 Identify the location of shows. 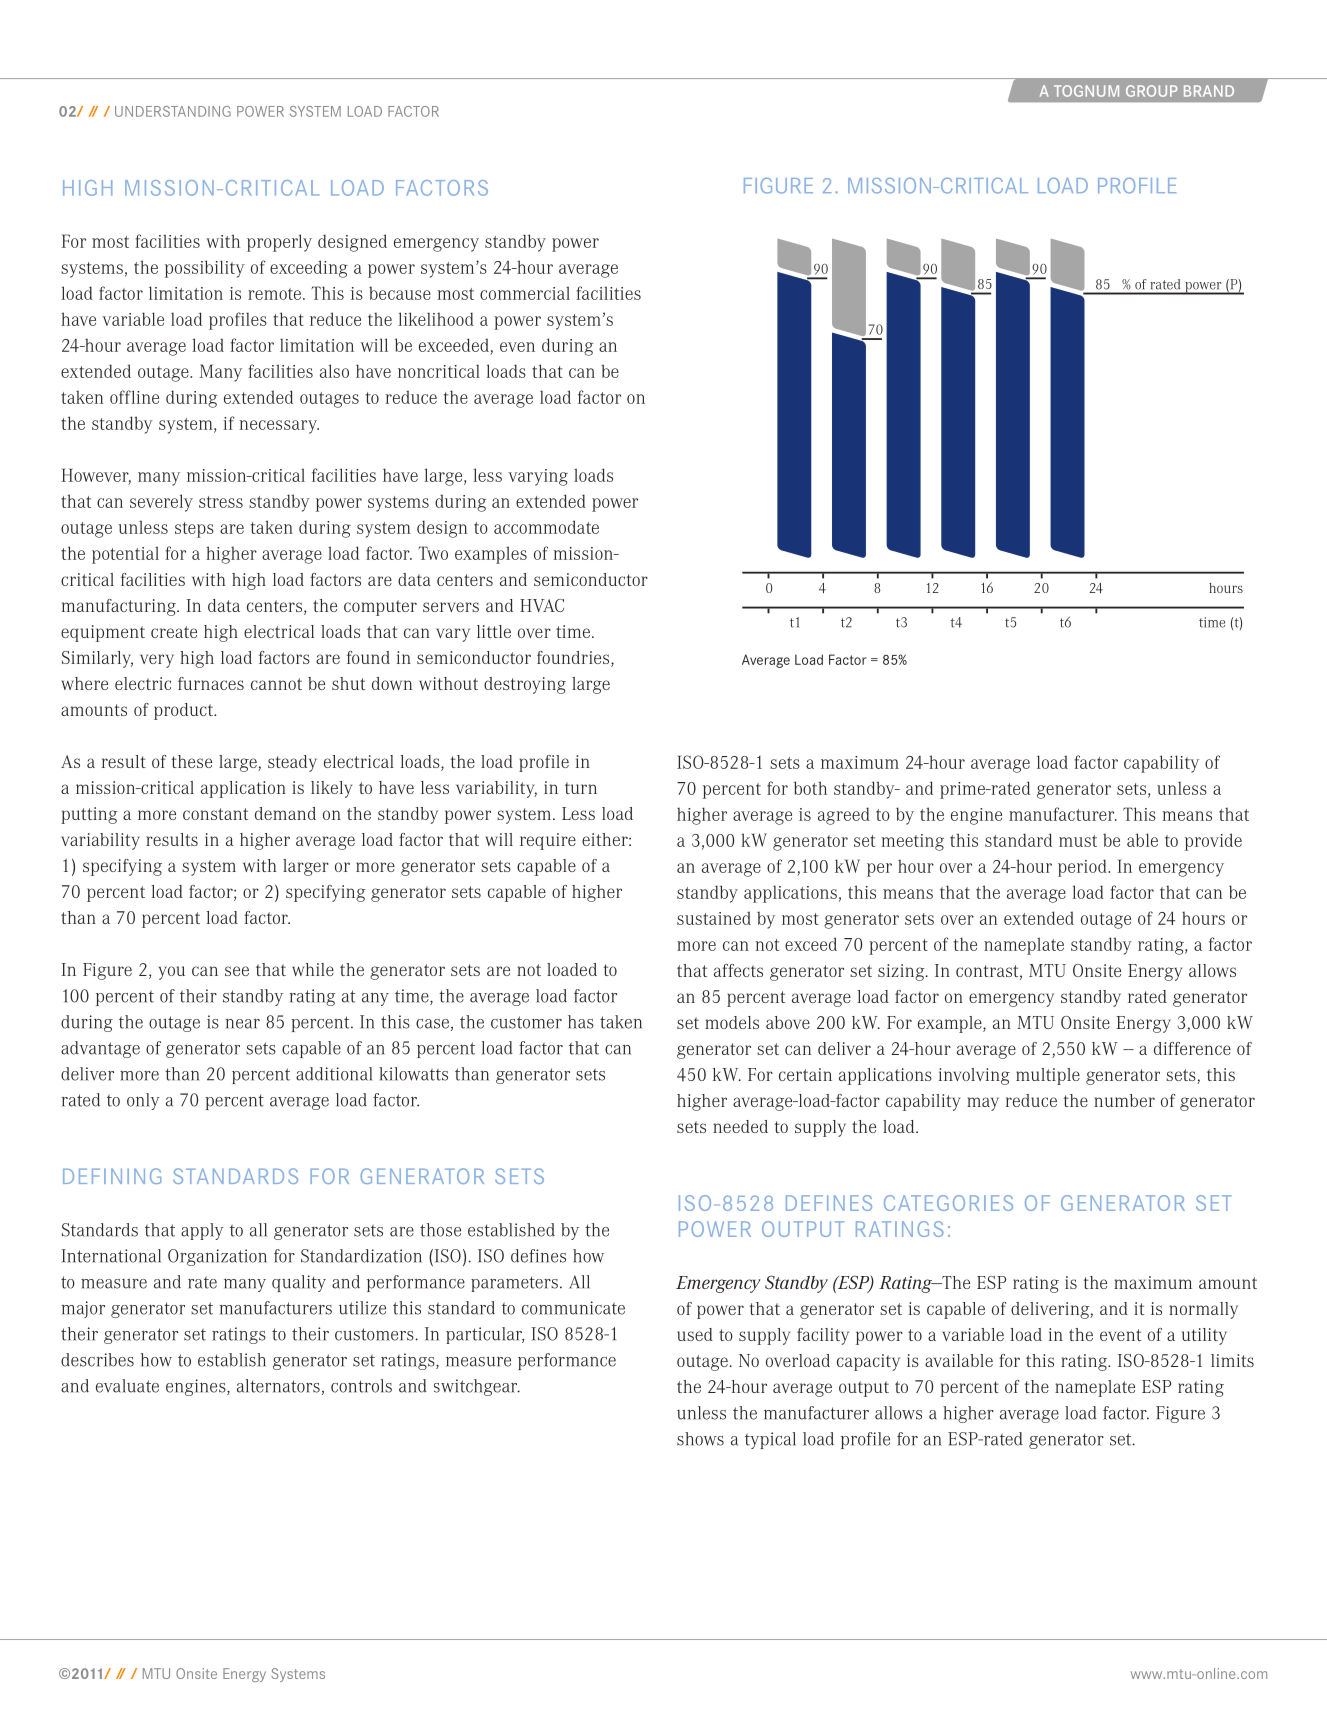
(700, 1439).
